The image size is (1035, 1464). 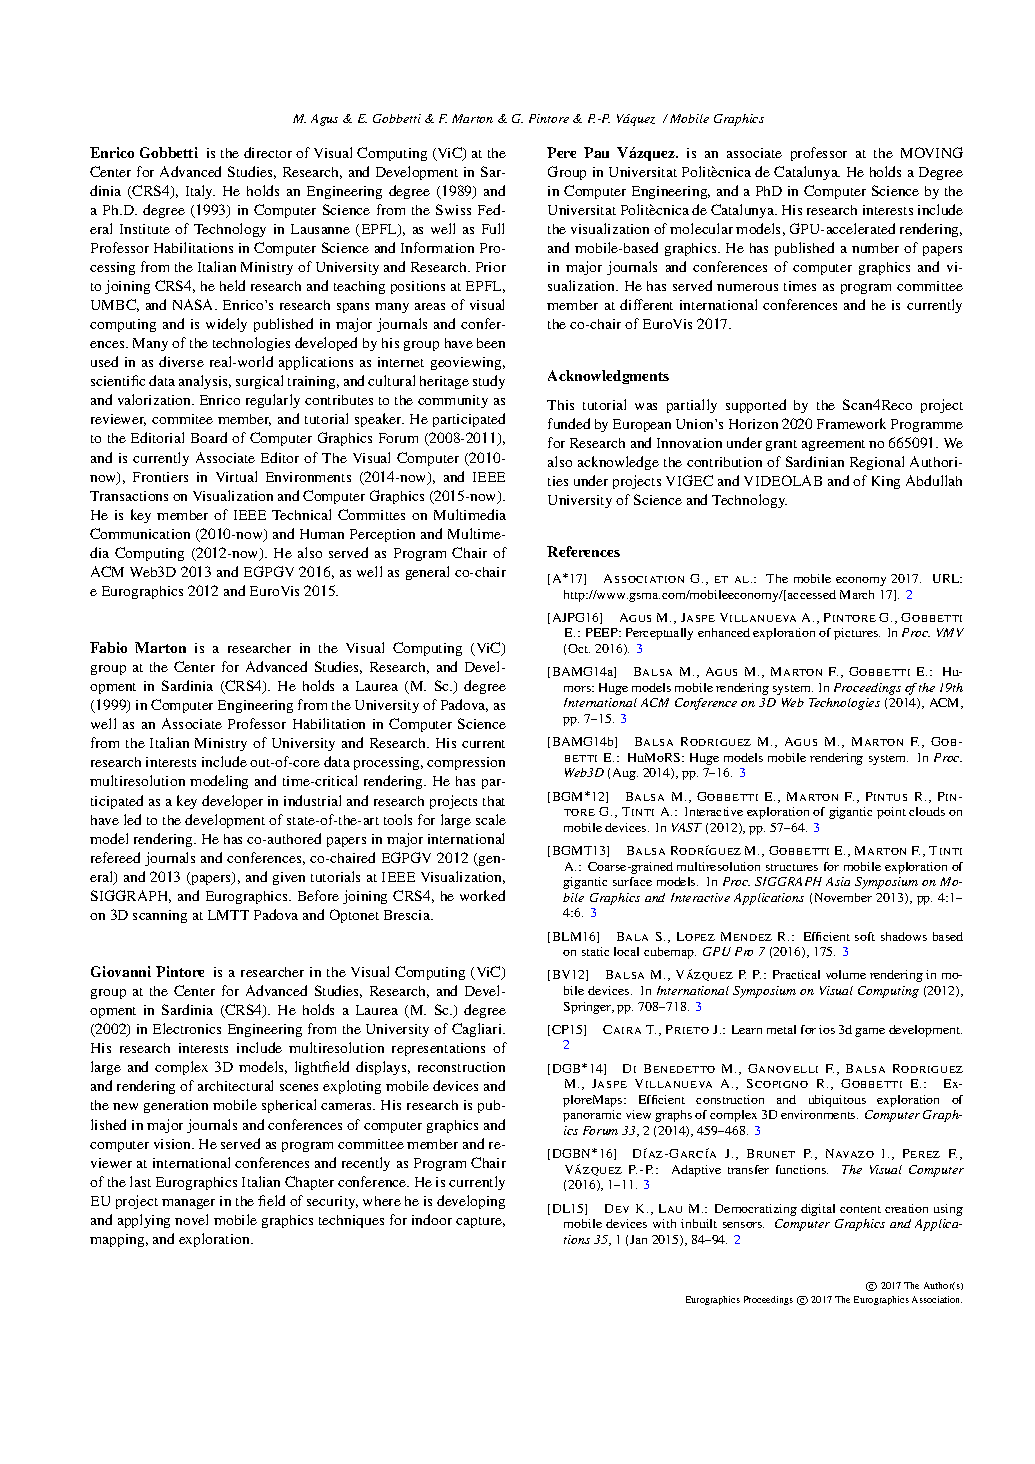 What do you see at coordinates (860, 1209) in the page?
I see `content` at bounding box center [860, 1209].
